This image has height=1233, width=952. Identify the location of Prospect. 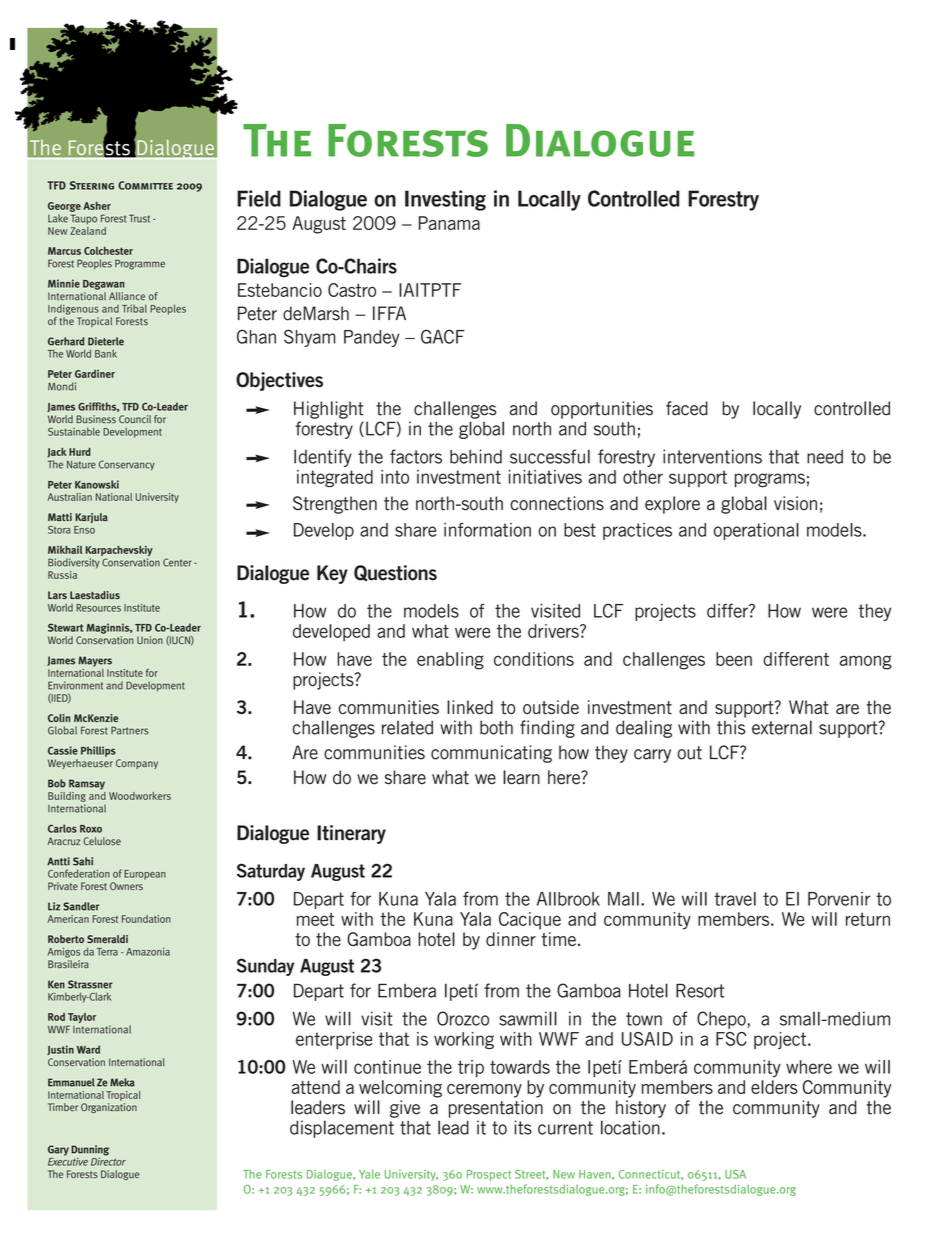
(489, 1175).
